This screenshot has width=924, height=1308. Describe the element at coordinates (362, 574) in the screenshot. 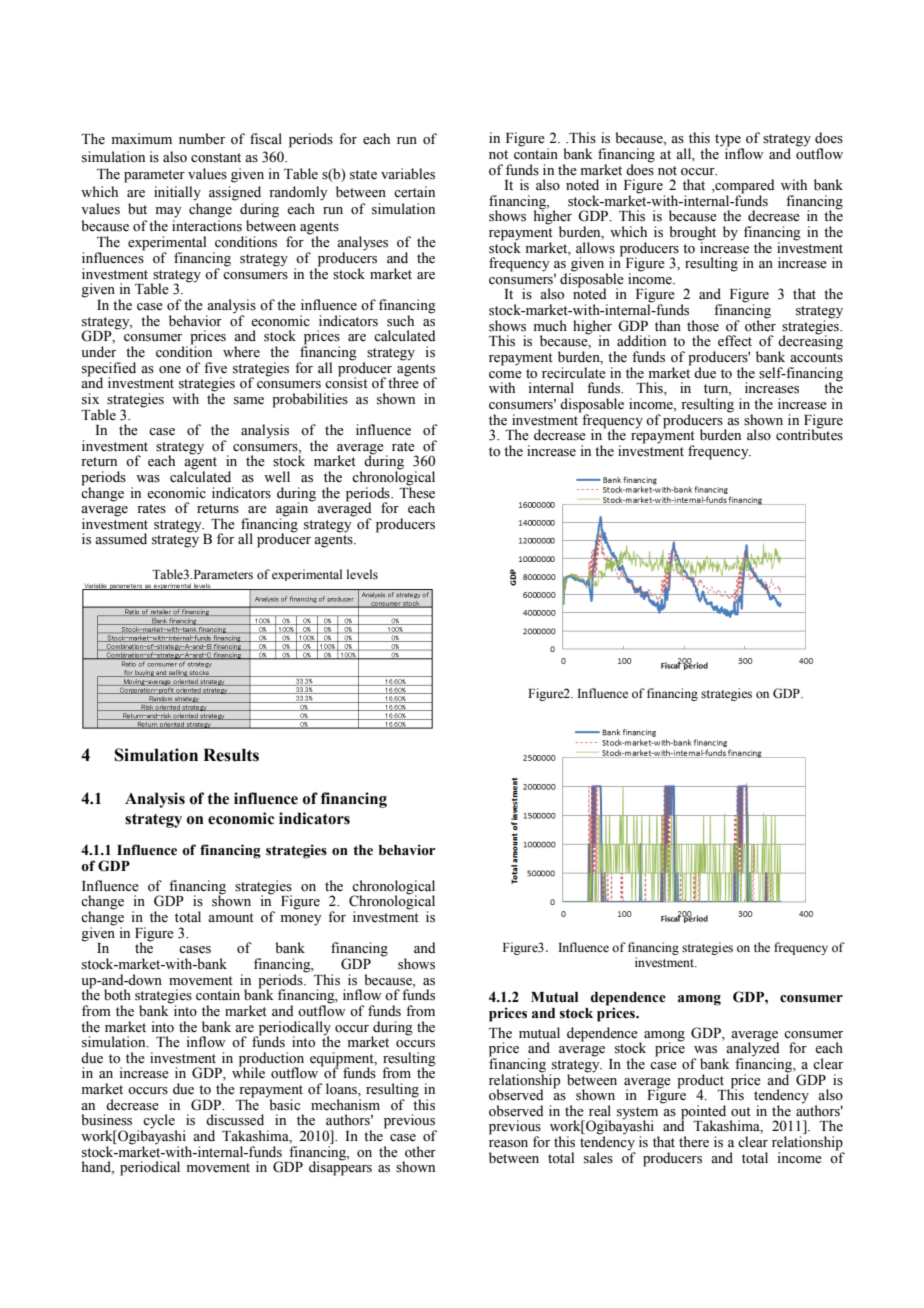

I see `levels` at that location.
